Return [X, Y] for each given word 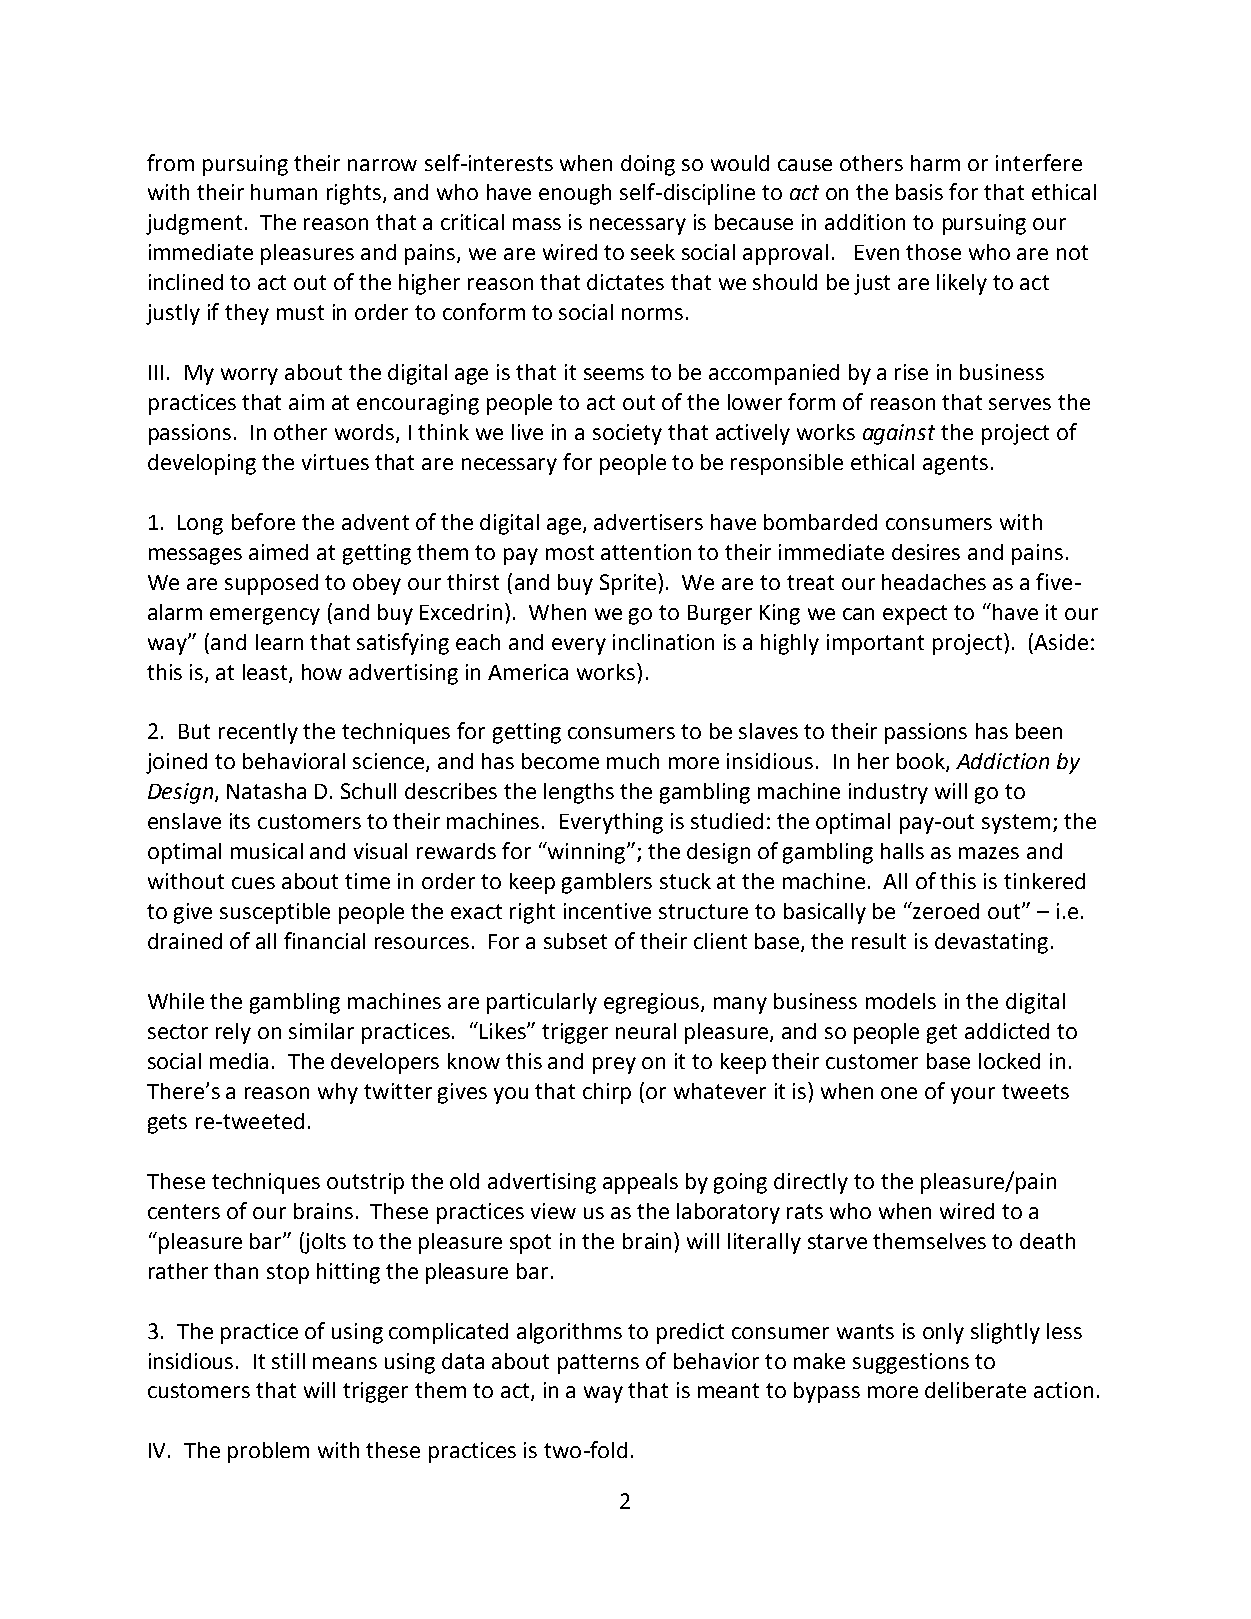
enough [575, 194]
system [1016, 824]
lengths [579, 793]
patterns [598, 1364]
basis [919, 192]
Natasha [266, 791]
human [284, 192]
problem [268, 1452]
